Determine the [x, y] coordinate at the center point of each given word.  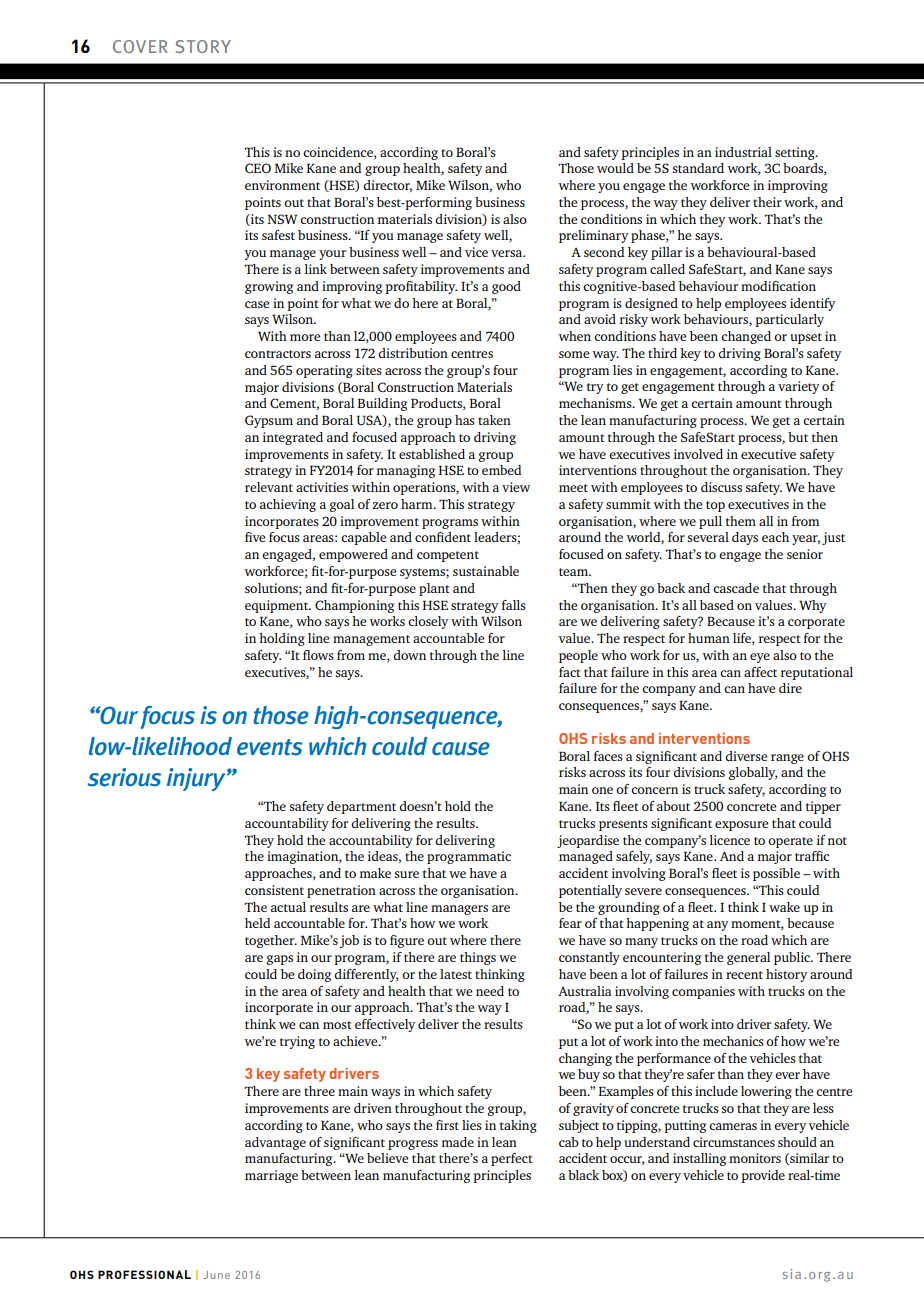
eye [760, 658]
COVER [140, 46]
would [615, 168]
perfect [512, 1159]
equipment [278, 606]
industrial [743, 152]
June [216, 1275]
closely [428, 622]
